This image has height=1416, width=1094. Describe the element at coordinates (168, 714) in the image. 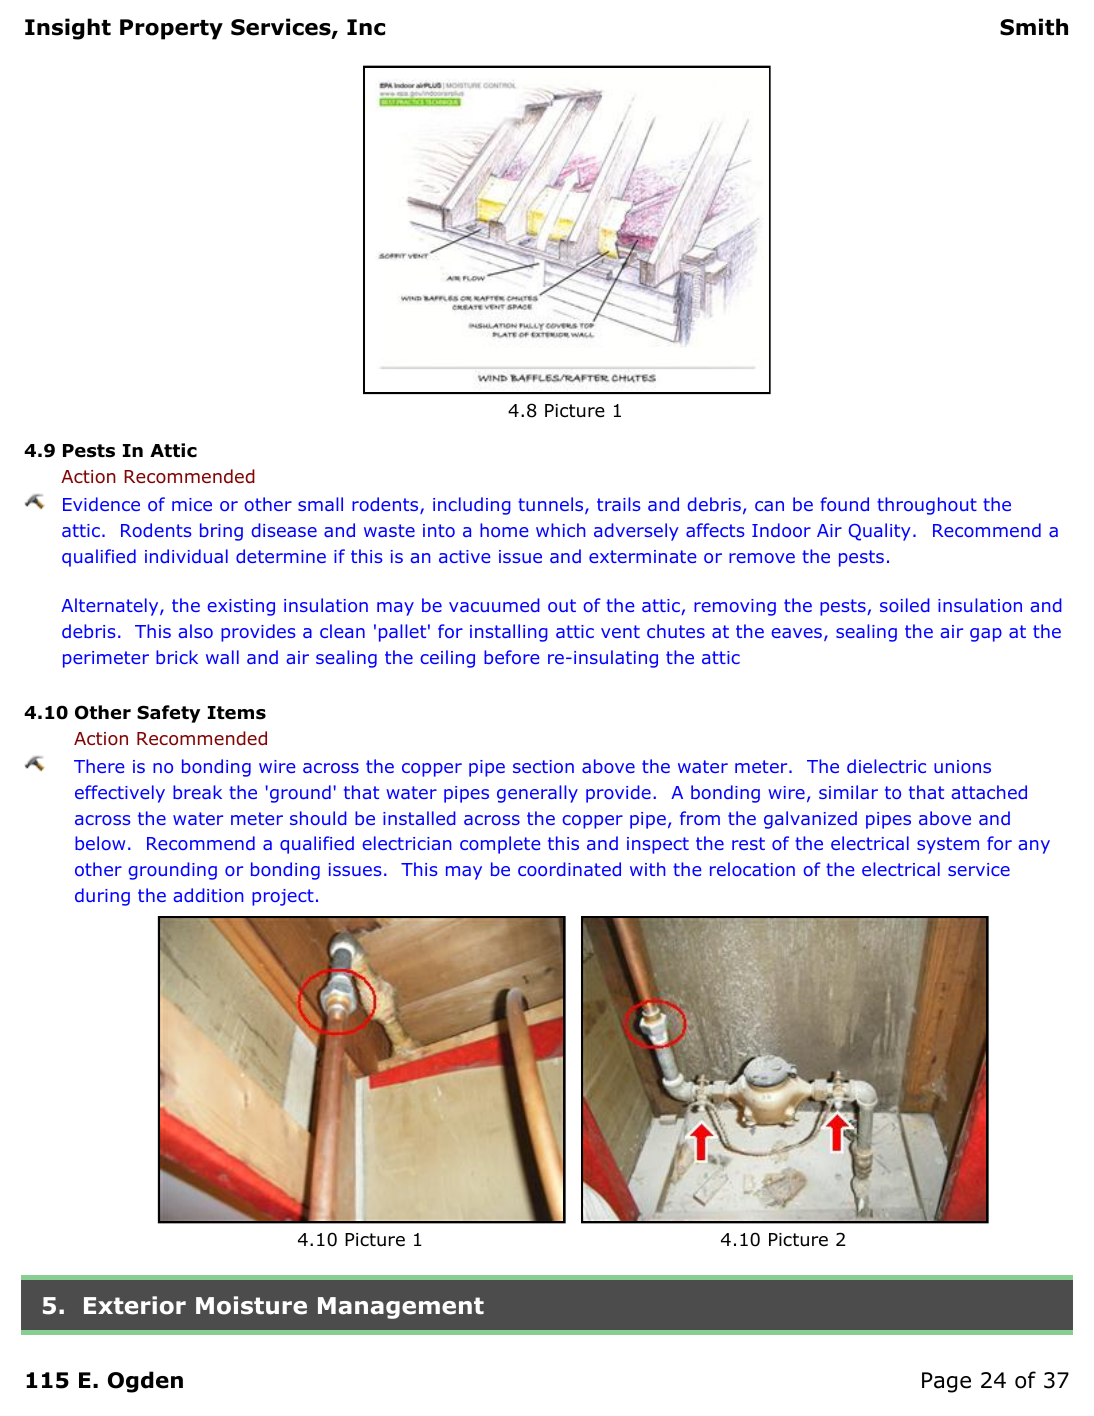

I see `Safety` at that location.
